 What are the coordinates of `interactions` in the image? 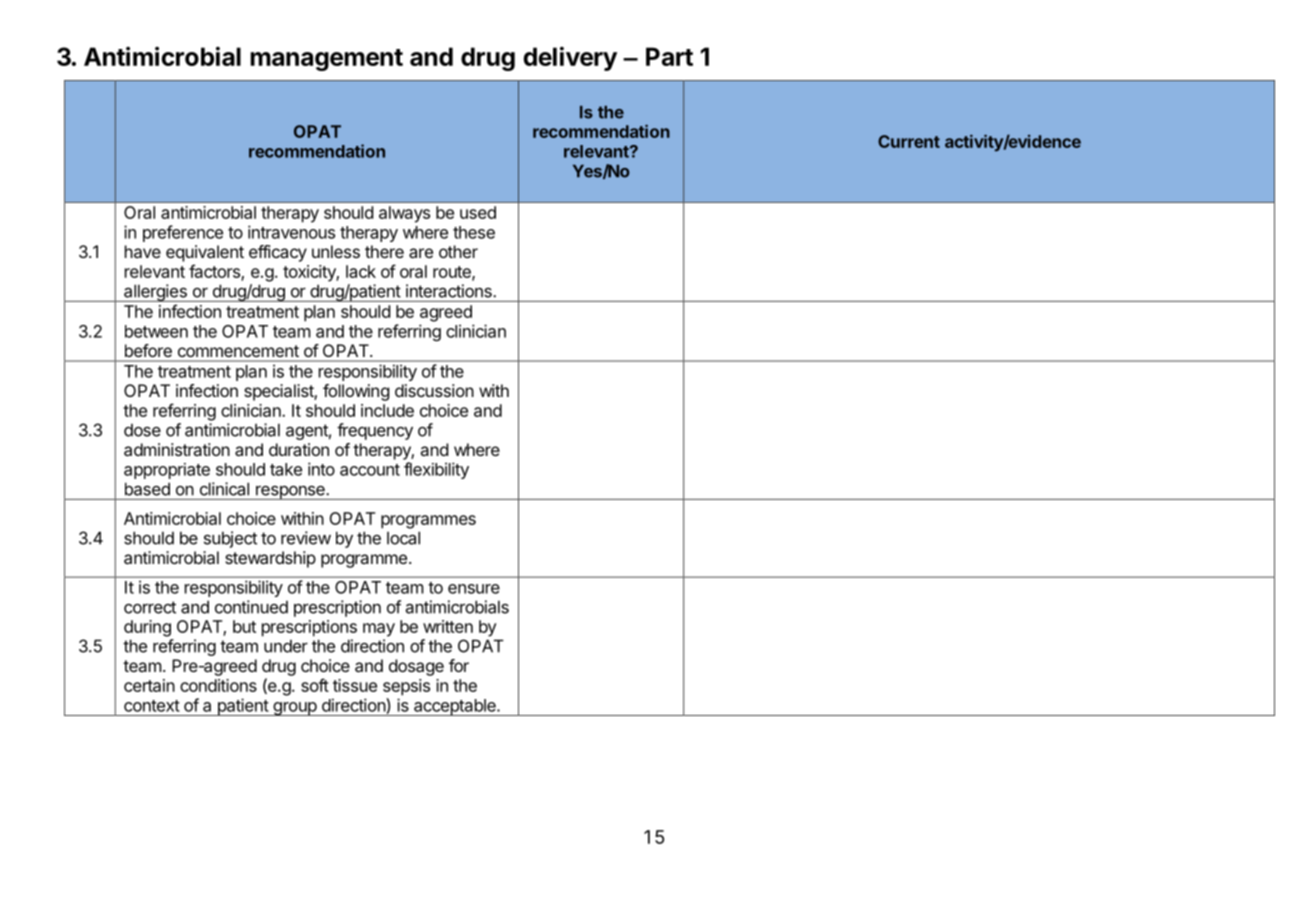 It's located at (450, 291).
